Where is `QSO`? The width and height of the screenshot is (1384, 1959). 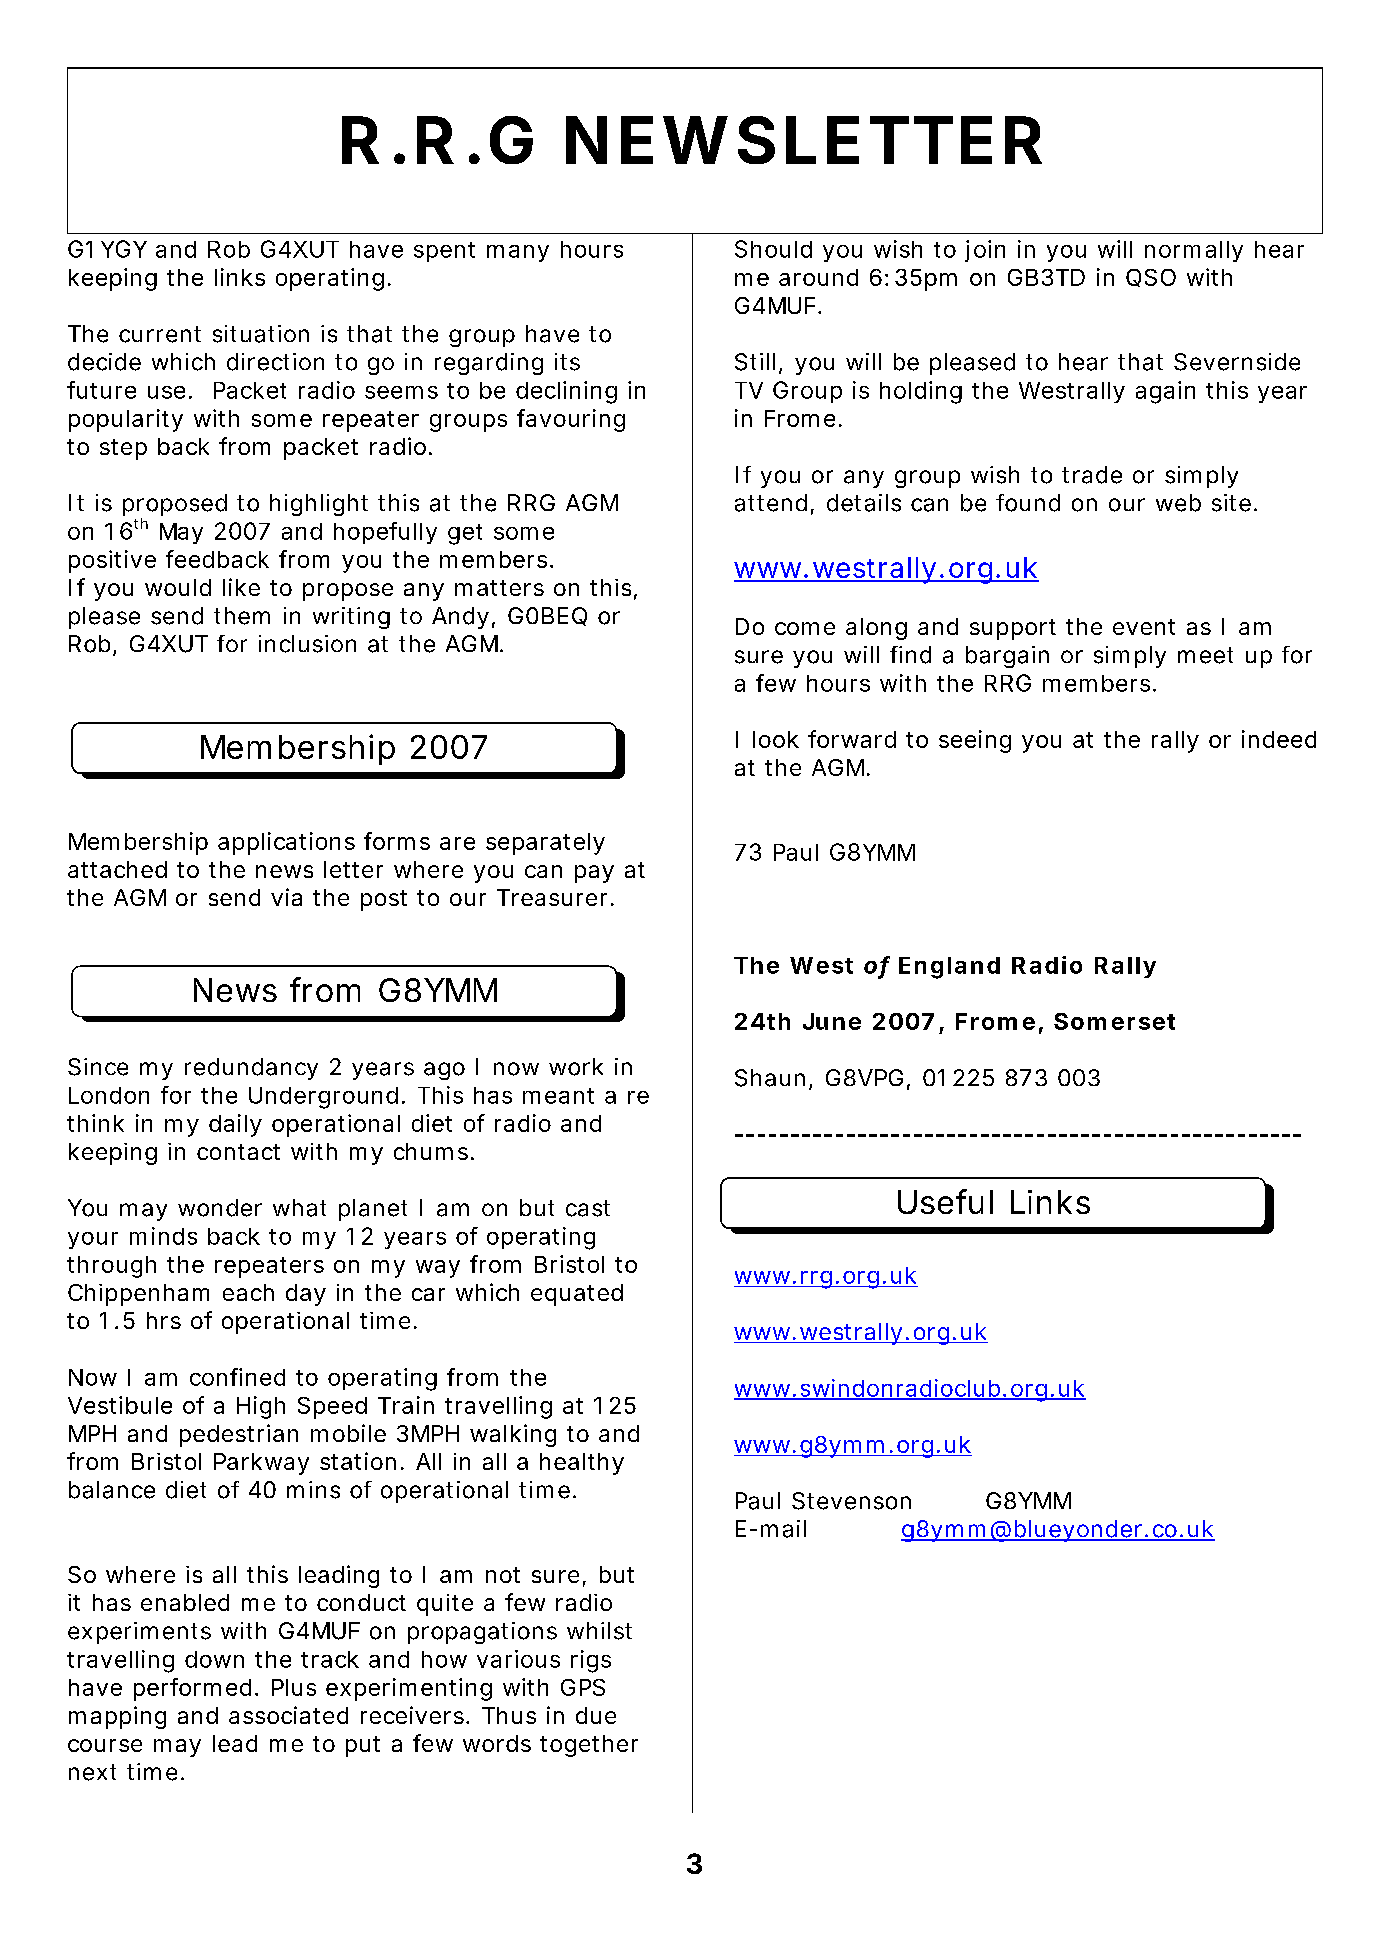
QSO is located at coordinates (1151, 278).
